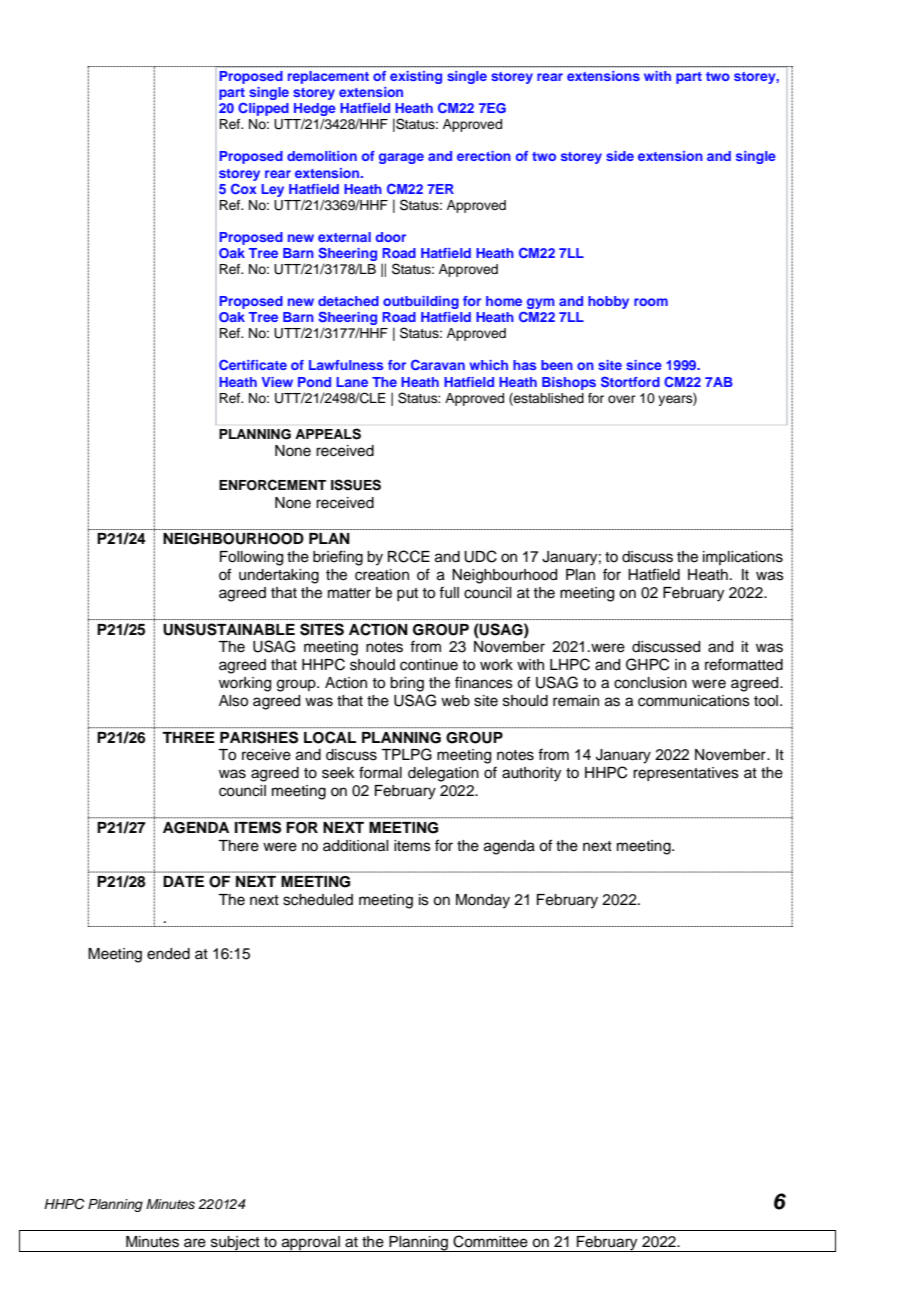 The width and height of the document is (924, 1308). I want to click on subject, so click(235, 1244).
